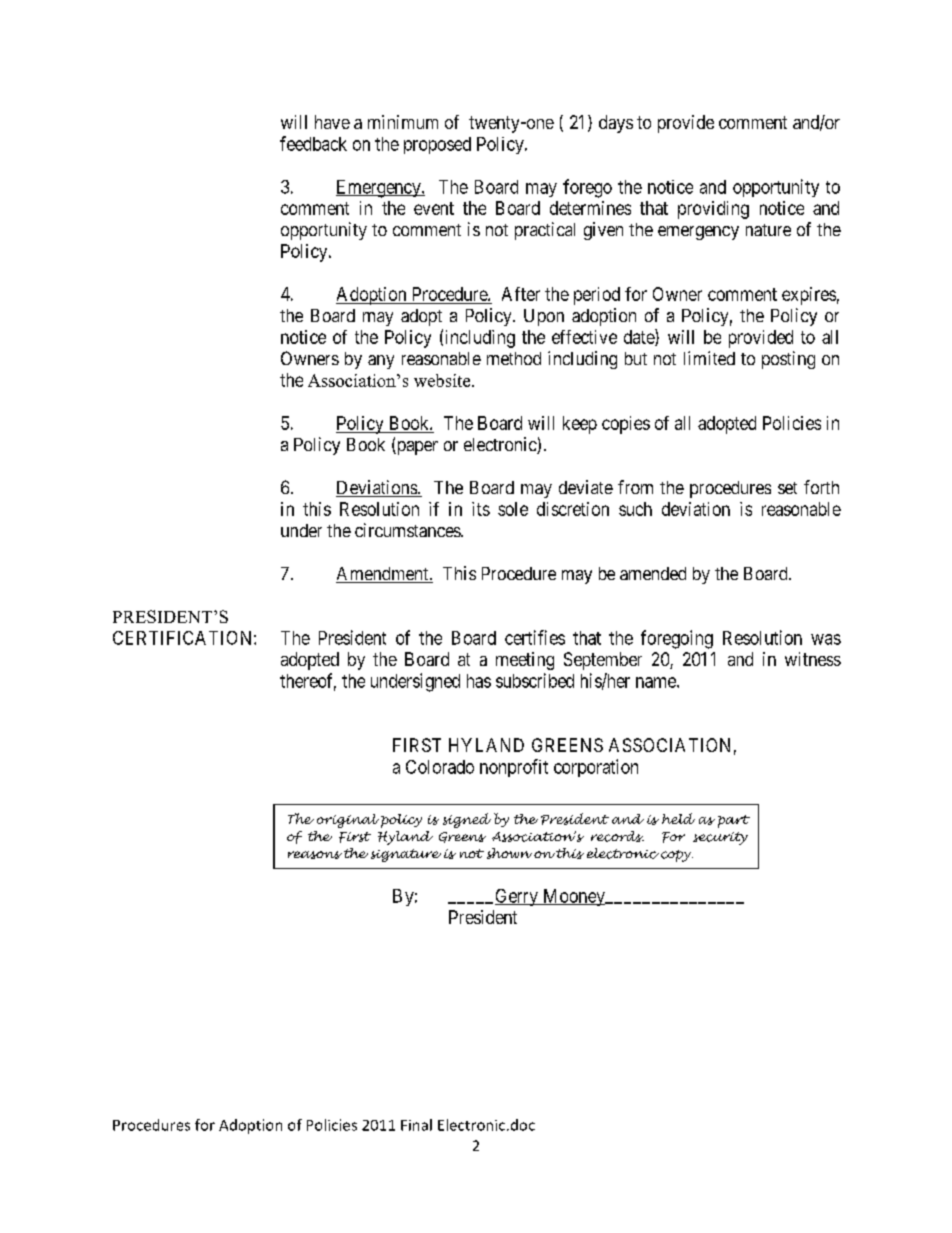 The image size is (952, 1233). Describe the element at coordinates (677, 856) in the image. I see `copy` at that location.
